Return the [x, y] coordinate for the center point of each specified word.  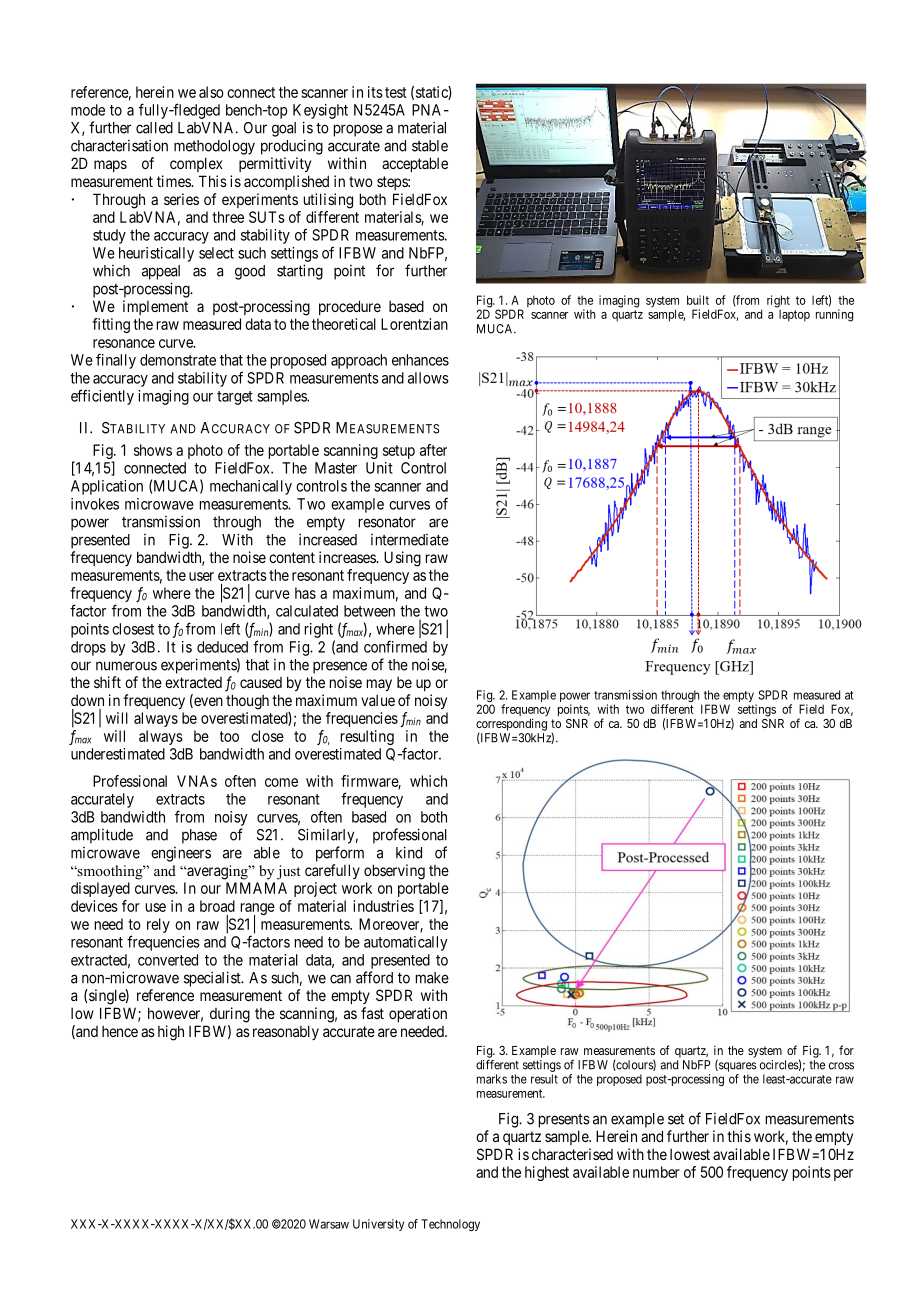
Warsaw [329, 1224]
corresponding [511, 725]
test [396, 92]
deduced [222, 647]
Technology [450, 1225]
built [698, 300]
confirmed [395, 646]
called [154, 128]
